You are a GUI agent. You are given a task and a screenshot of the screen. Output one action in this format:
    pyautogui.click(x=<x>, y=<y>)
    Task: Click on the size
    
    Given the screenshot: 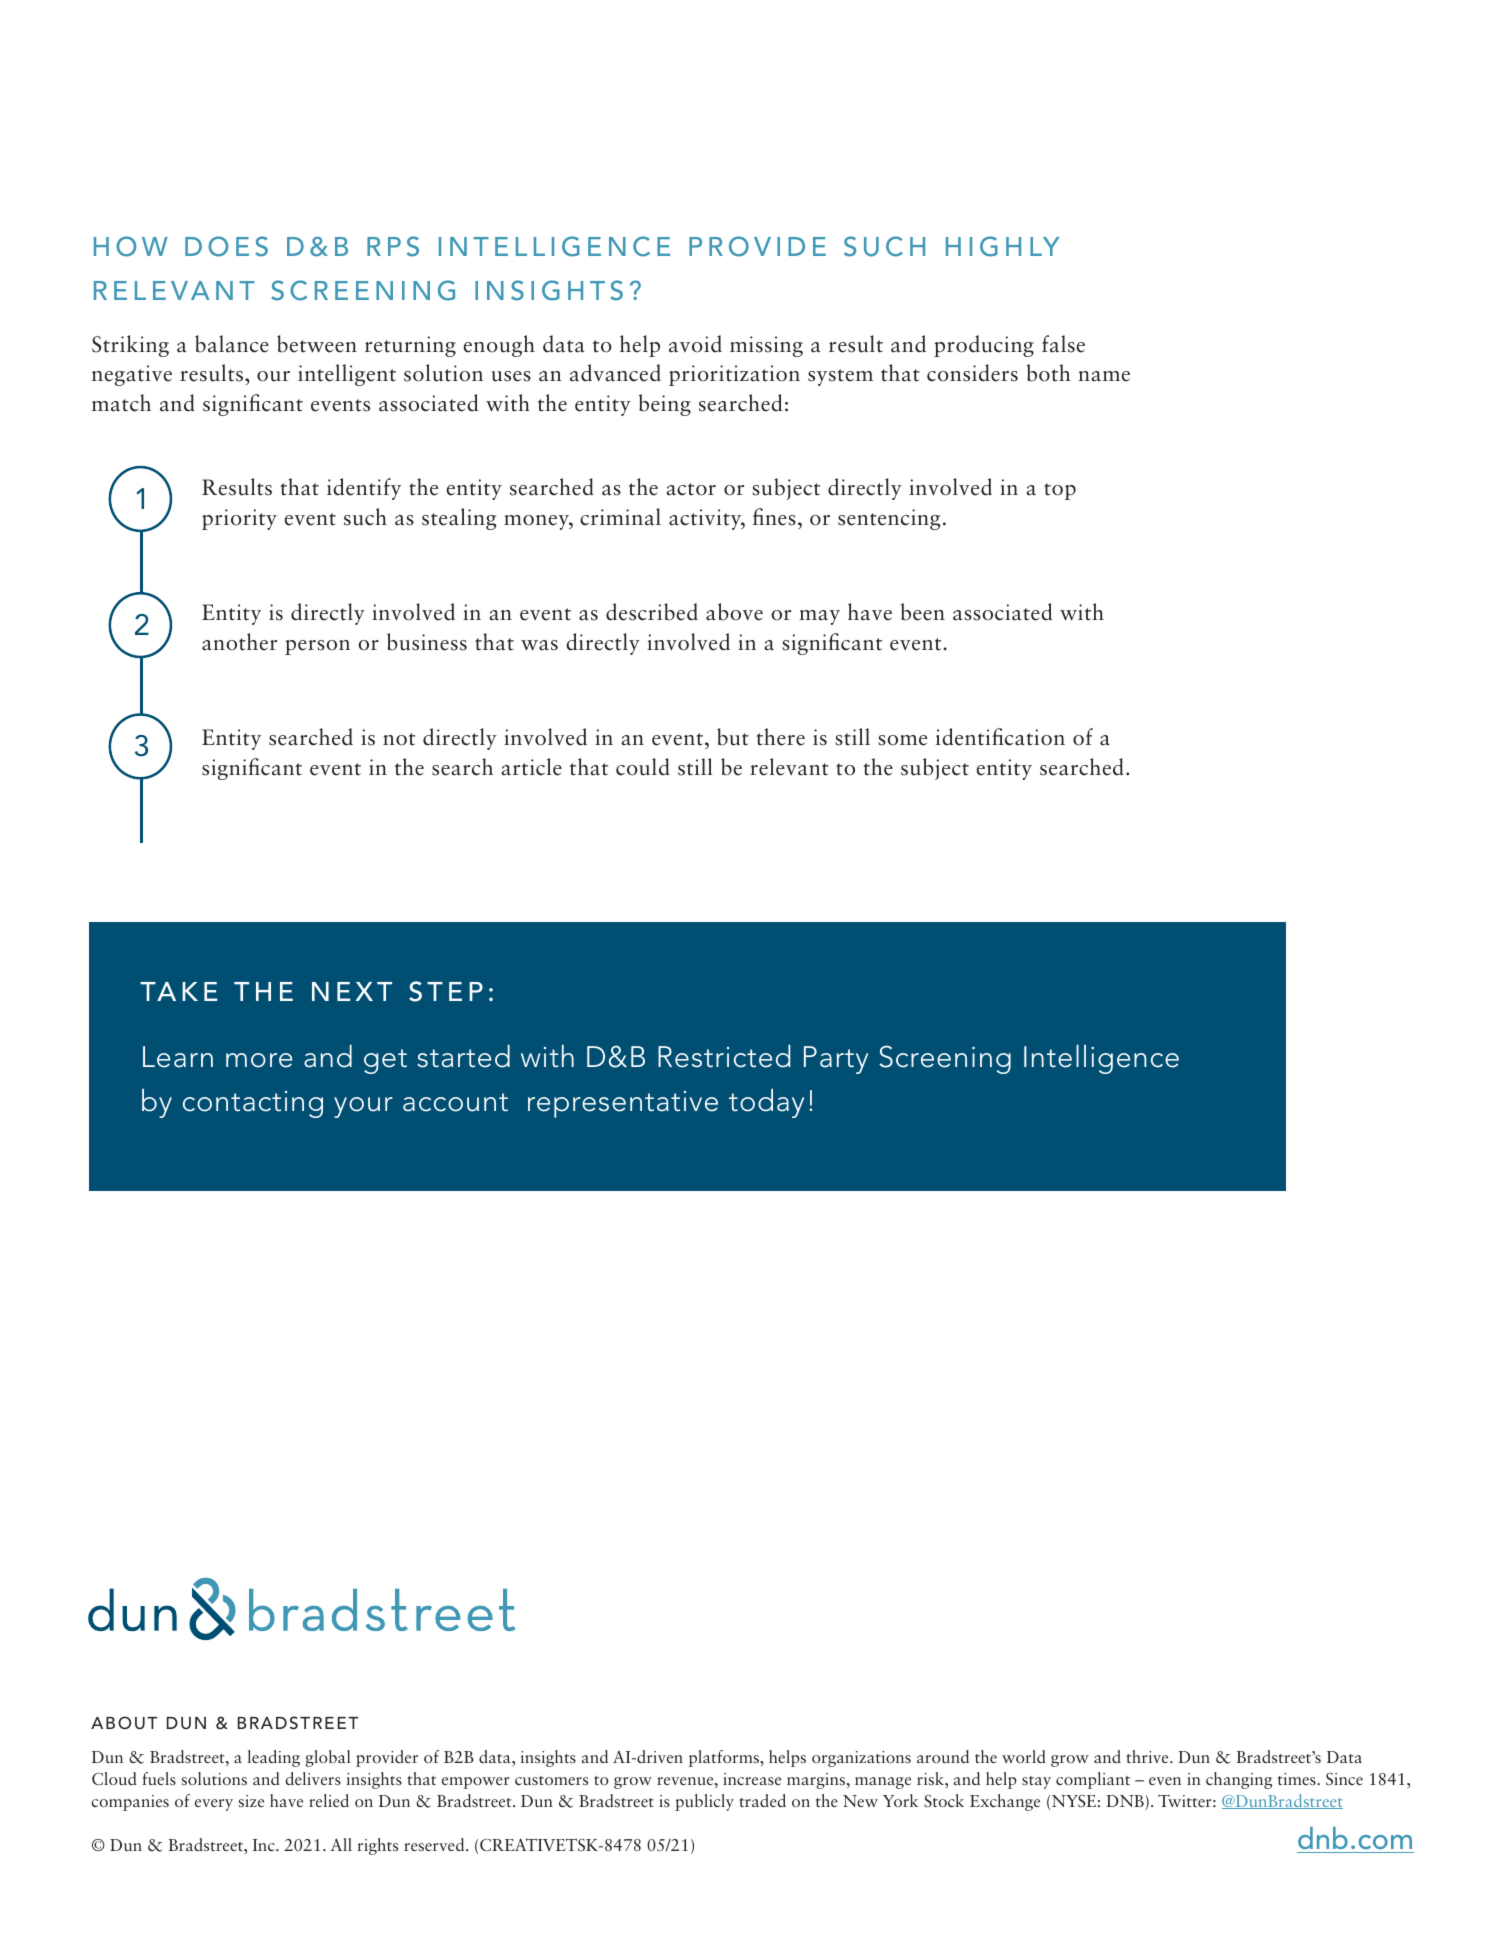 What is the action you would take?
    pyautogui.click(x=251, y=1801)
